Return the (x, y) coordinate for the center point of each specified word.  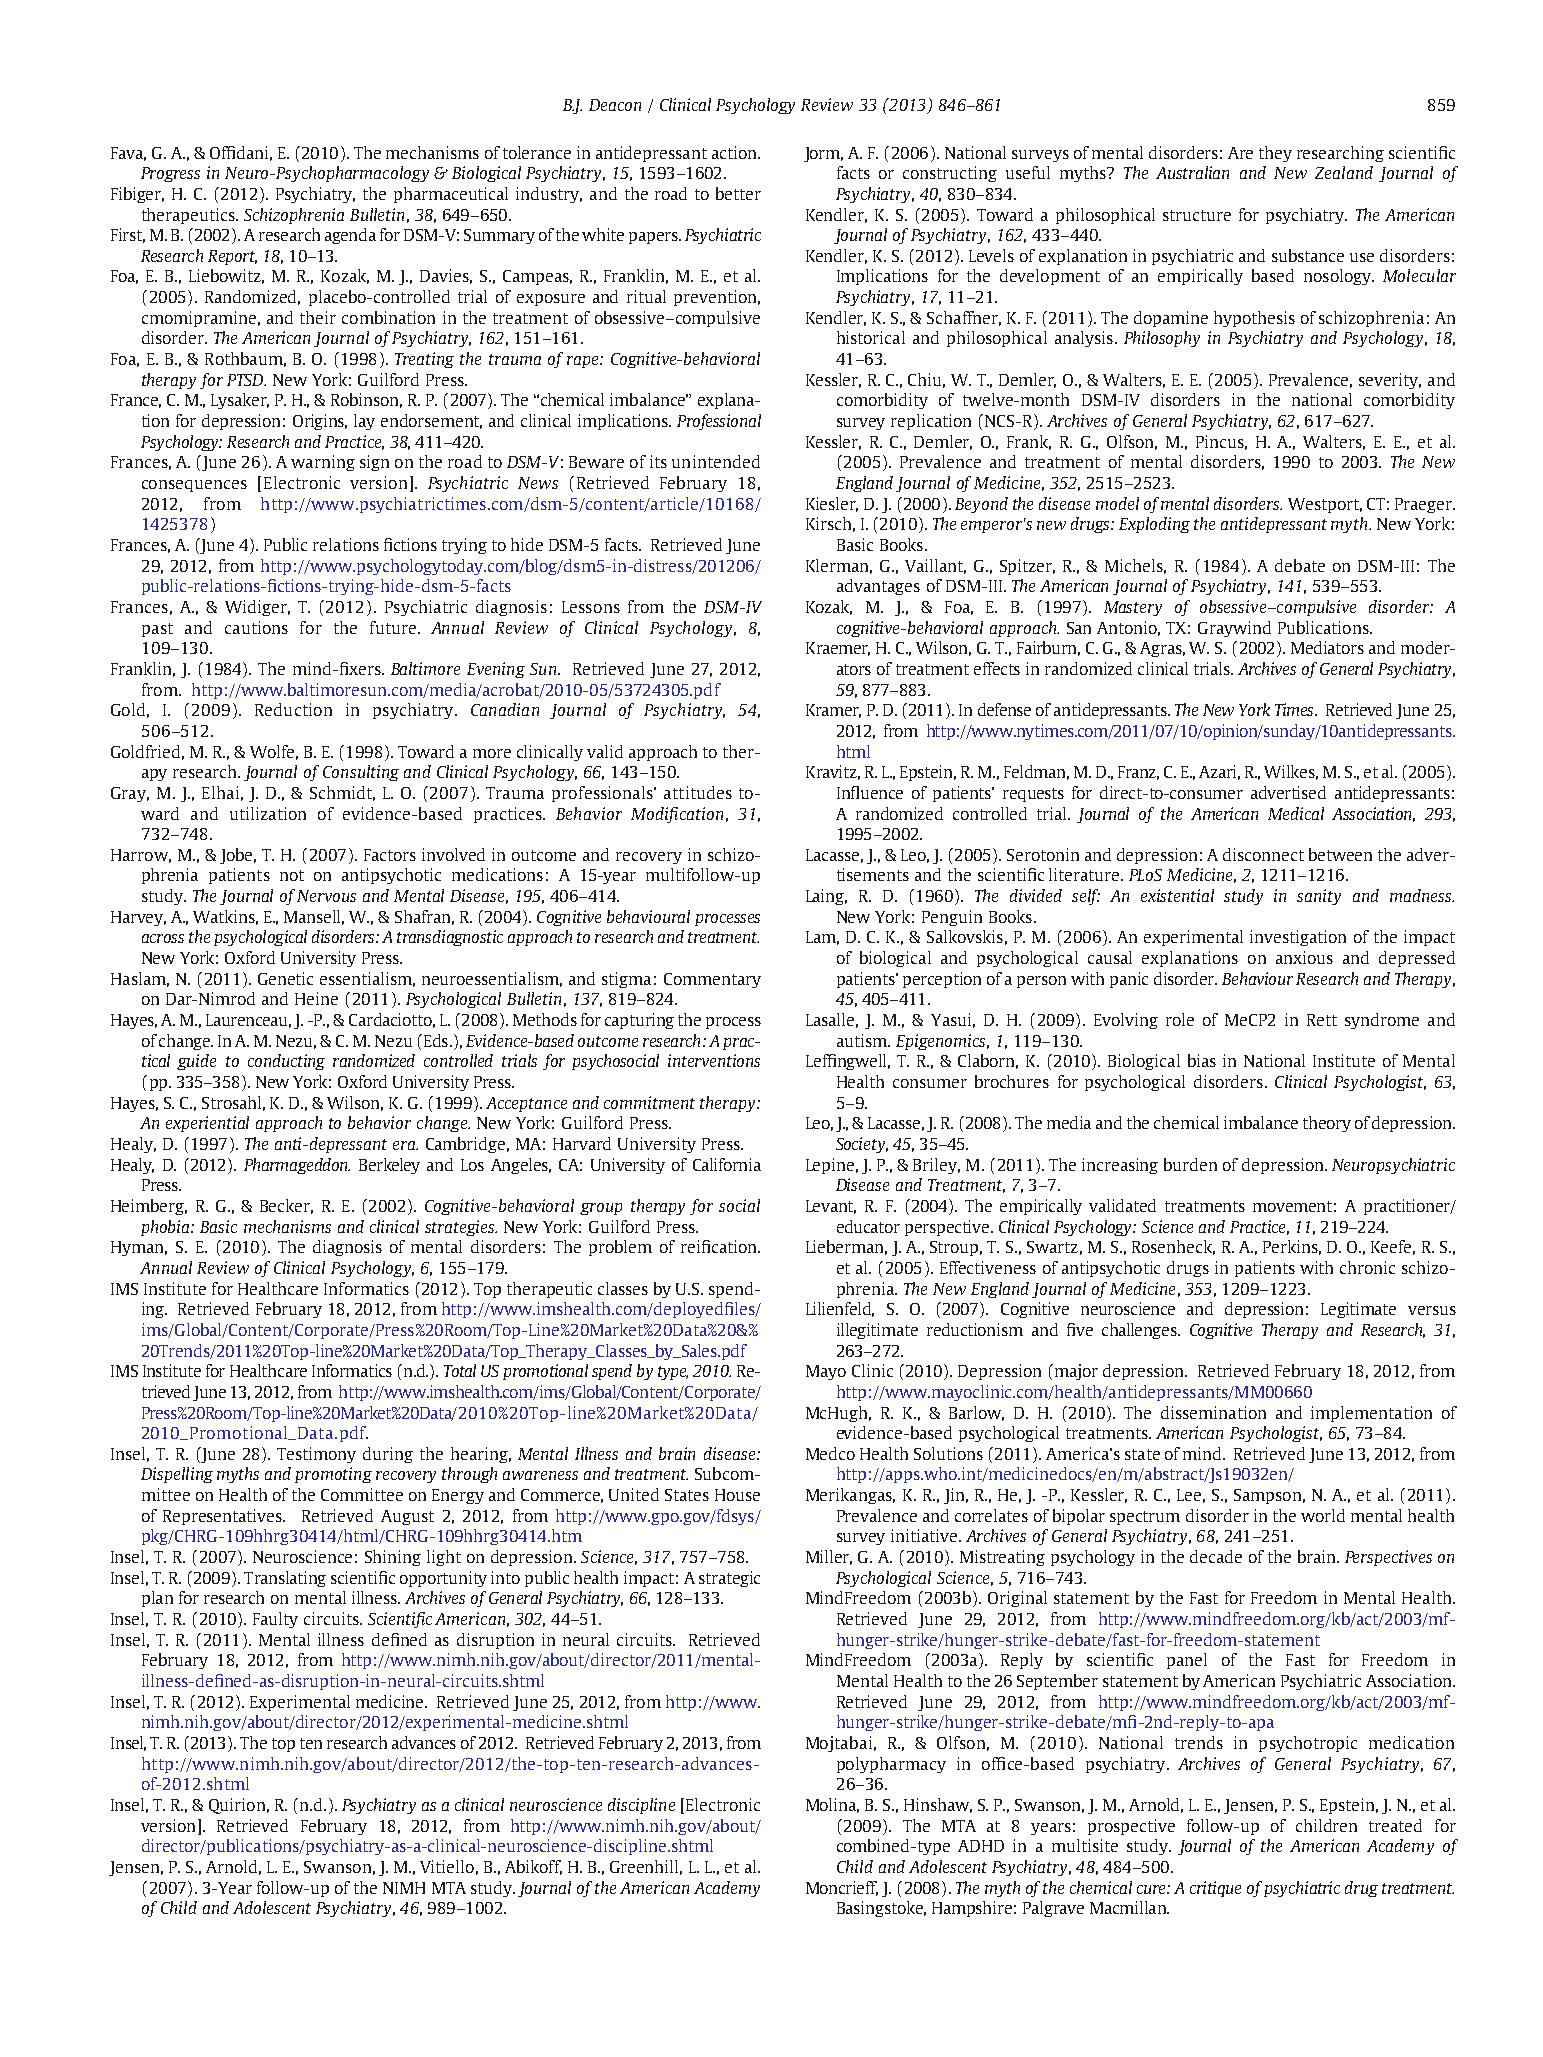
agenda (350, 236)
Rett (1322, 1020)
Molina (832, 1805)
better (738, 193)
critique (1215, 1889)
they (1275, 154)
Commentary (712, 980)
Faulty (275, 1620)
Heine (316, 998)
